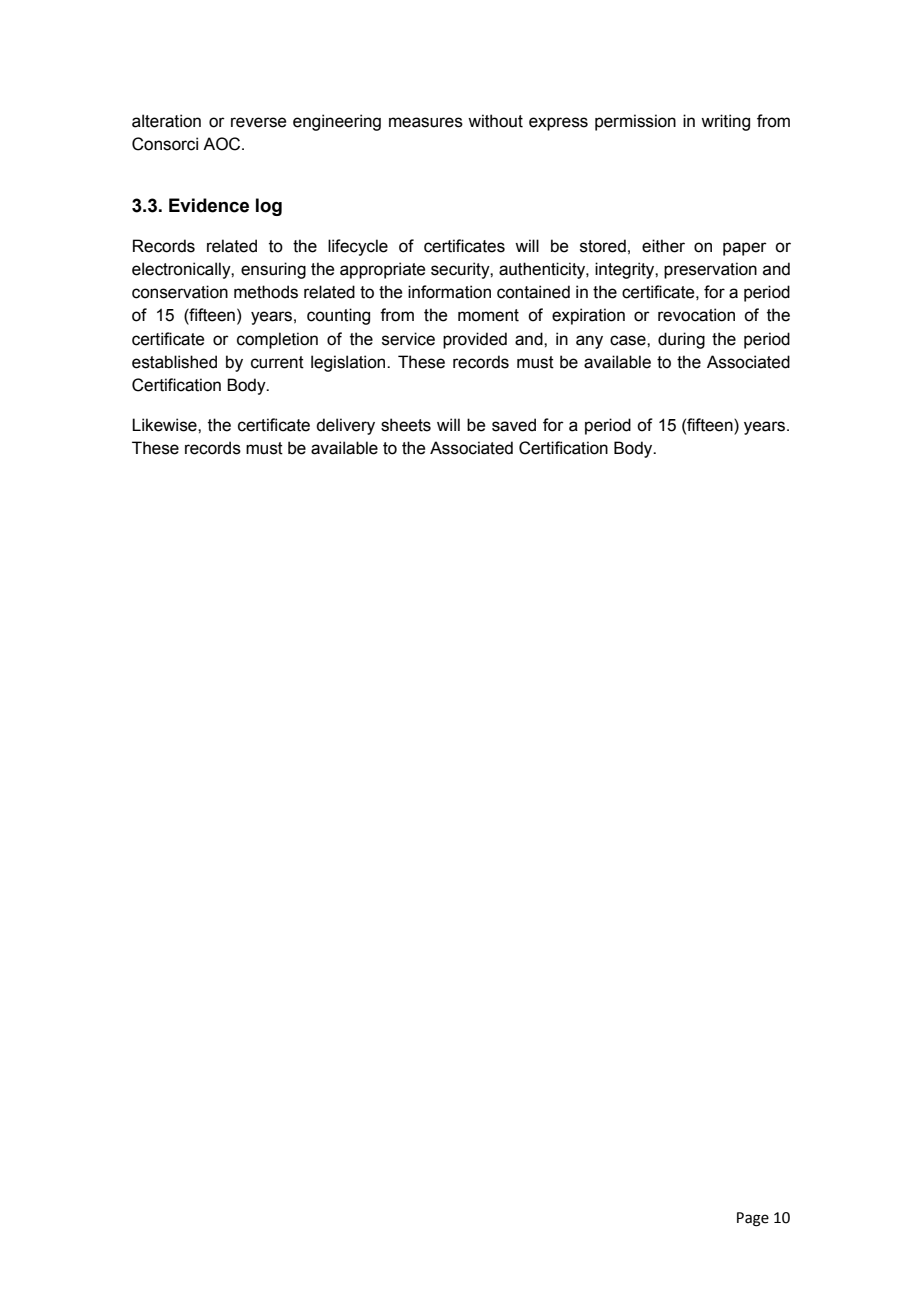 The image size is (924, 1308). What do you see at coordinates (426, 122) in the screenshot?
I see `measures` at bounding box center [426, 122].
